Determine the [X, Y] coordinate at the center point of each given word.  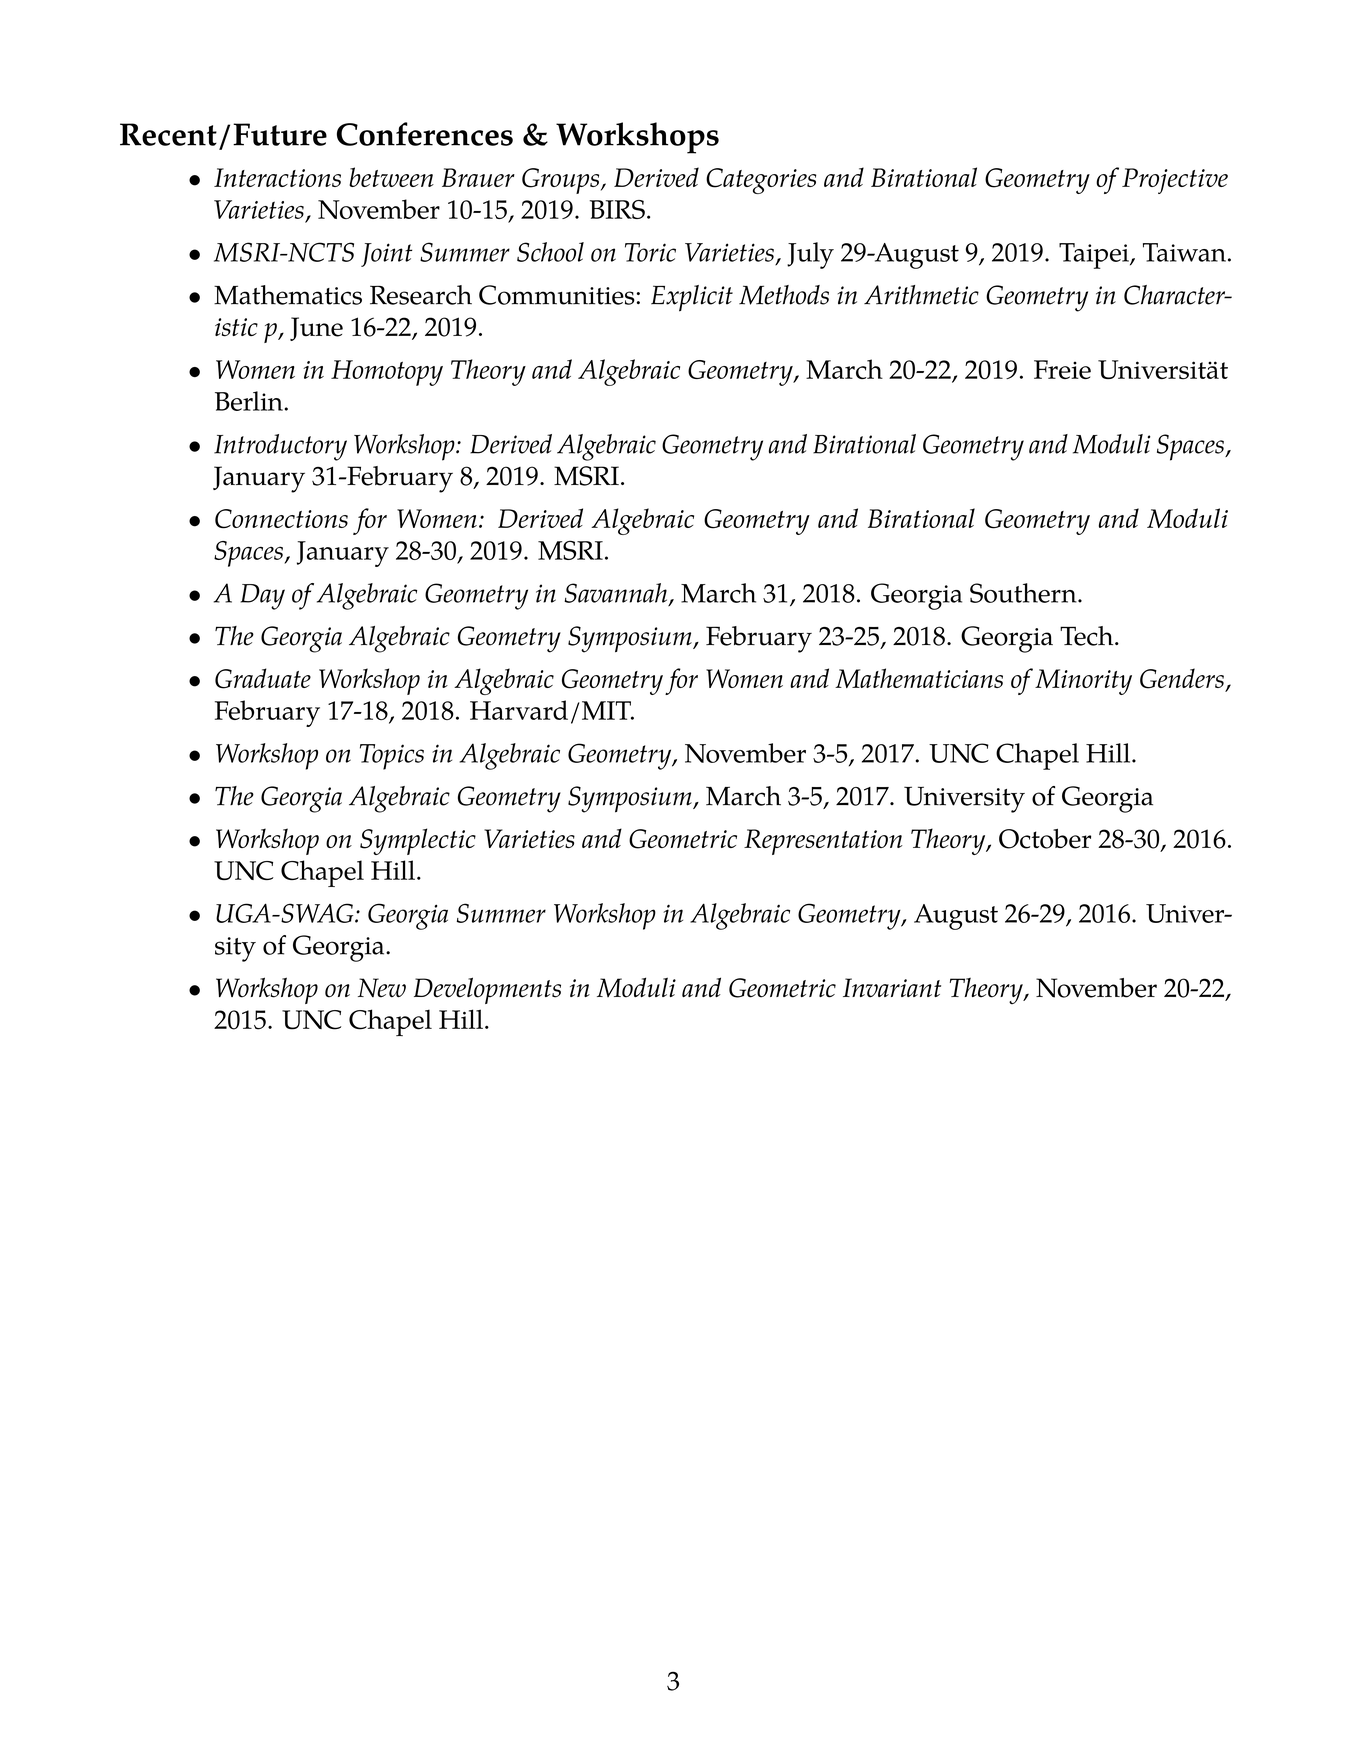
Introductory [280, 447]
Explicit [692, 298]
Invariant [892, 988]
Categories [761, 181]
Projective [1175, 181]
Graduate [263, 678]
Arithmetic [921, 295]
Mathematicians [919, 678]
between [391, 177]
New [382, 988]
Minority [1083, 682]
